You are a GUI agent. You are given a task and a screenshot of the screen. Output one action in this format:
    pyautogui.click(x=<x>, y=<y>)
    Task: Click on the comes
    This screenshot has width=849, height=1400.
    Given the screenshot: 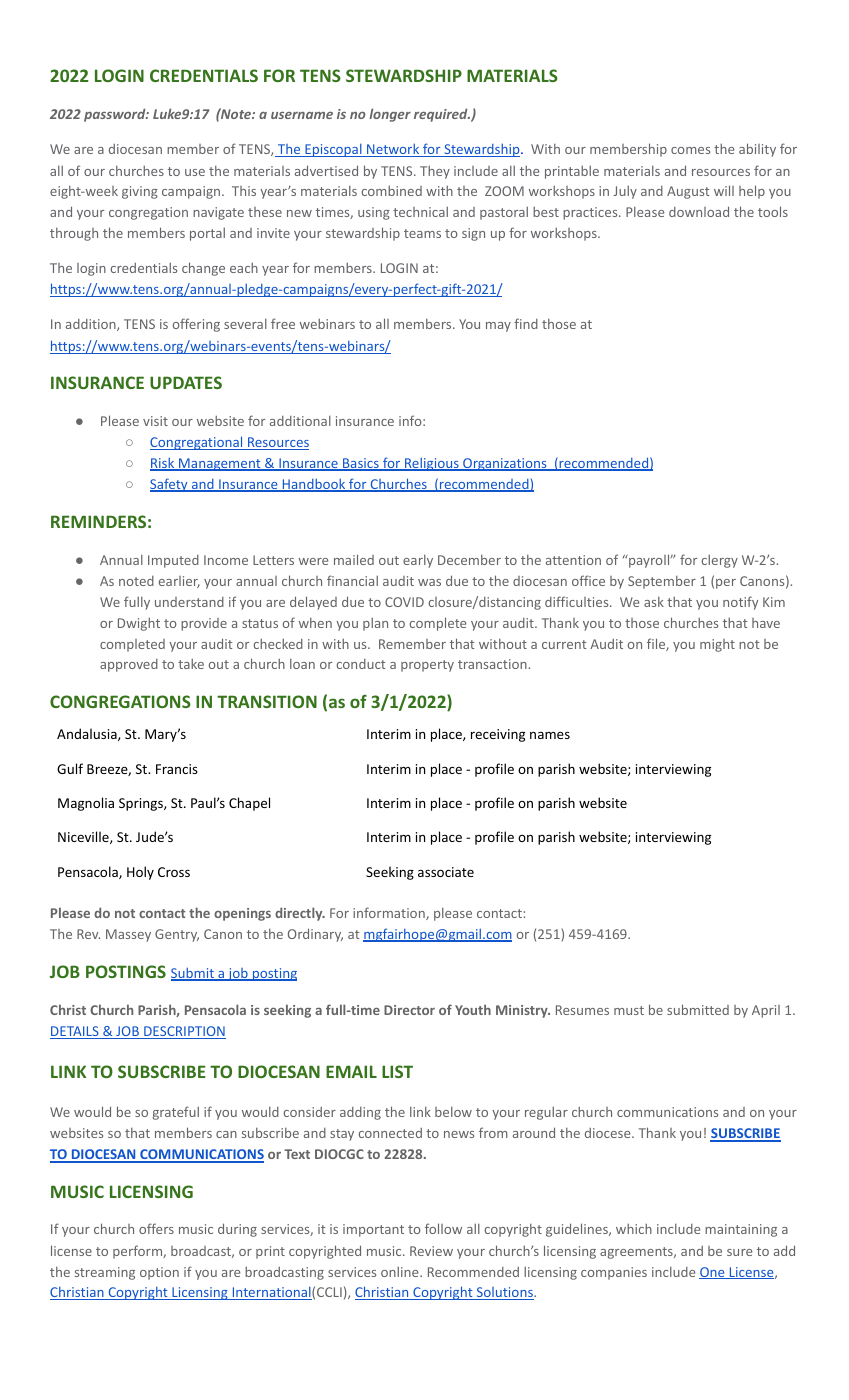 What is the action you would take?
    pyautogui.click(x=690, y=150)
